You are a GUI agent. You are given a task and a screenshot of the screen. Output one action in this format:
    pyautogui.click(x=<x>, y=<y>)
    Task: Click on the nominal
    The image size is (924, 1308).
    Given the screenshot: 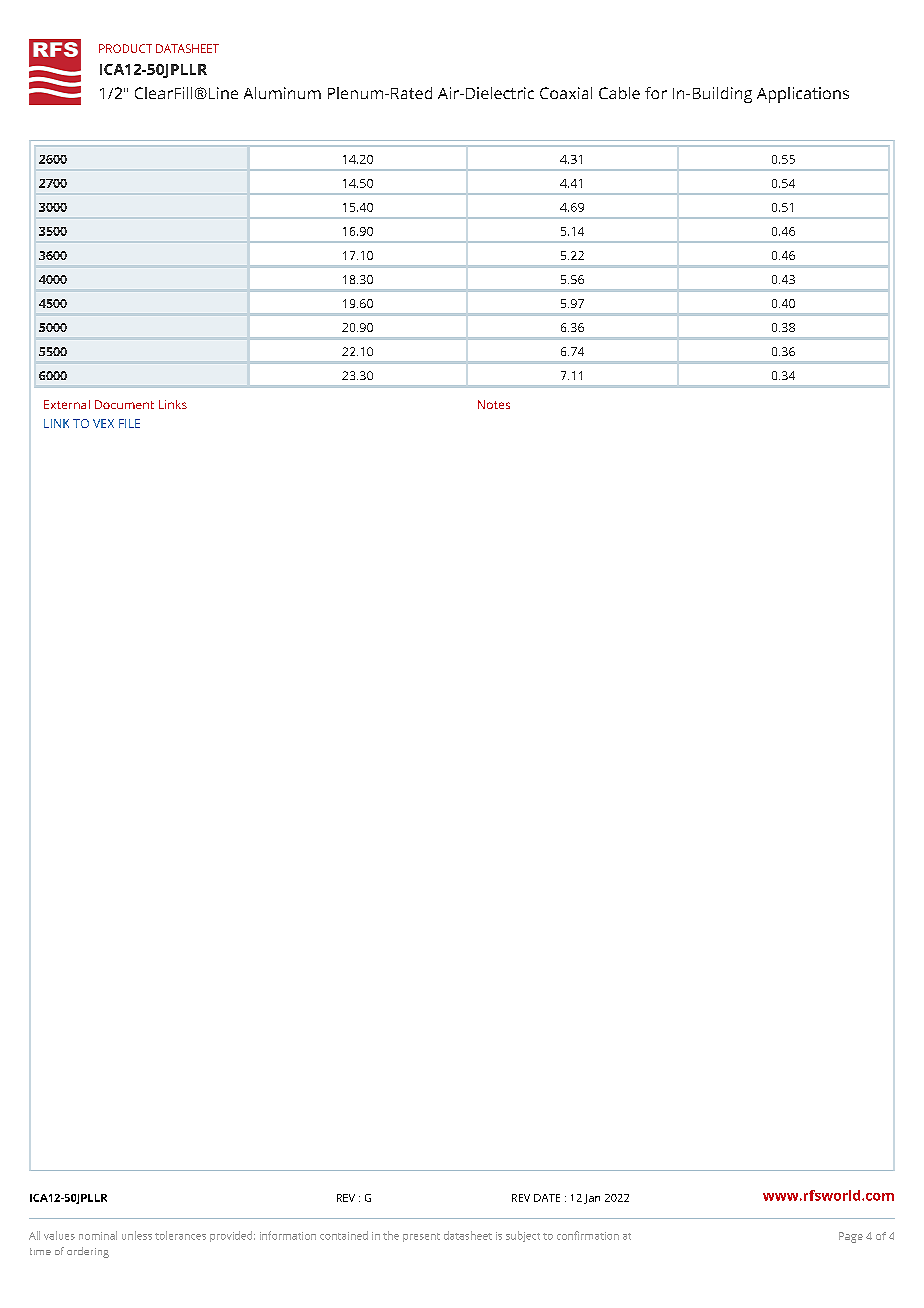 What is the action you would take?
    pyautogui.click(x=98, y=1235)
